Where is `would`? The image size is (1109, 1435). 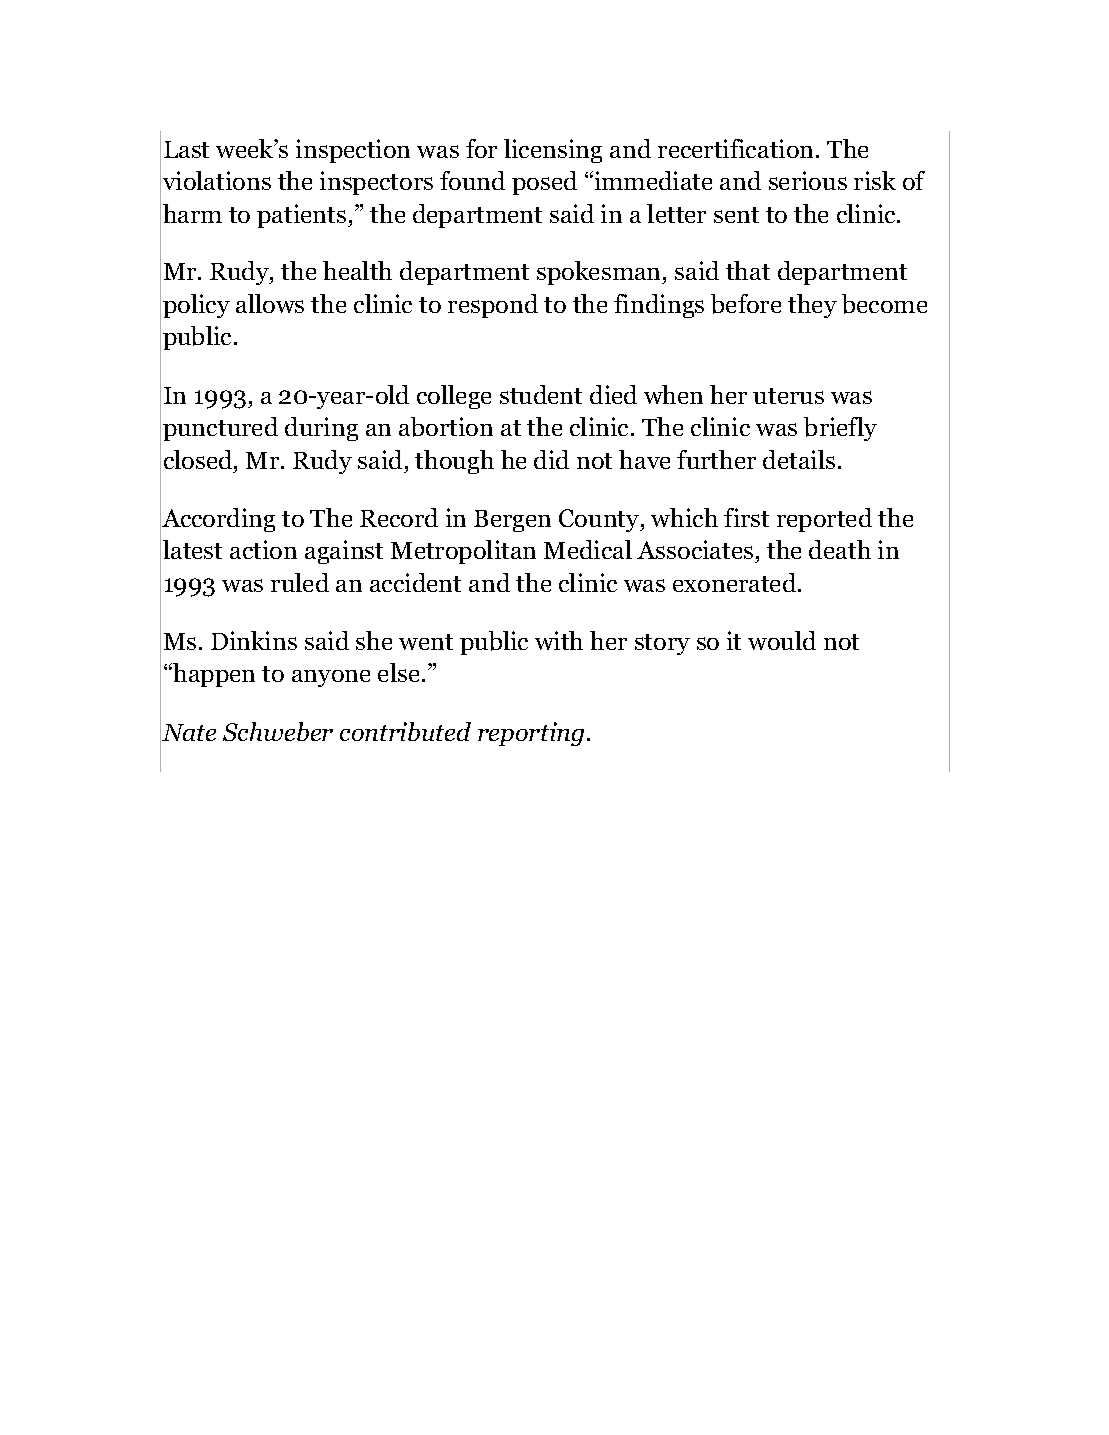
would is located at coordinates (782, 640).
